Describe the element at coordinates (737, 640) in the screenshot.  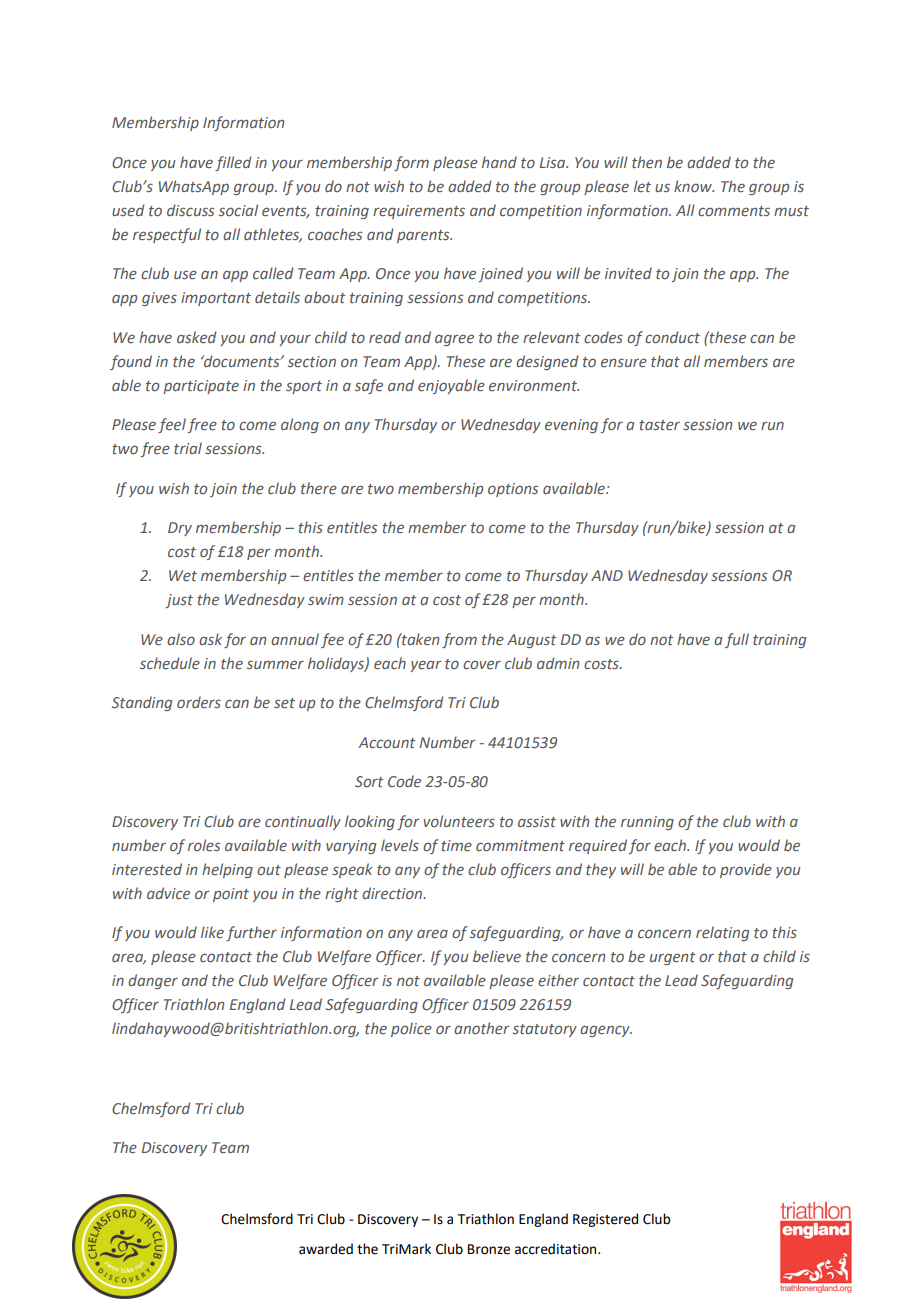
I see `full` at that location.
